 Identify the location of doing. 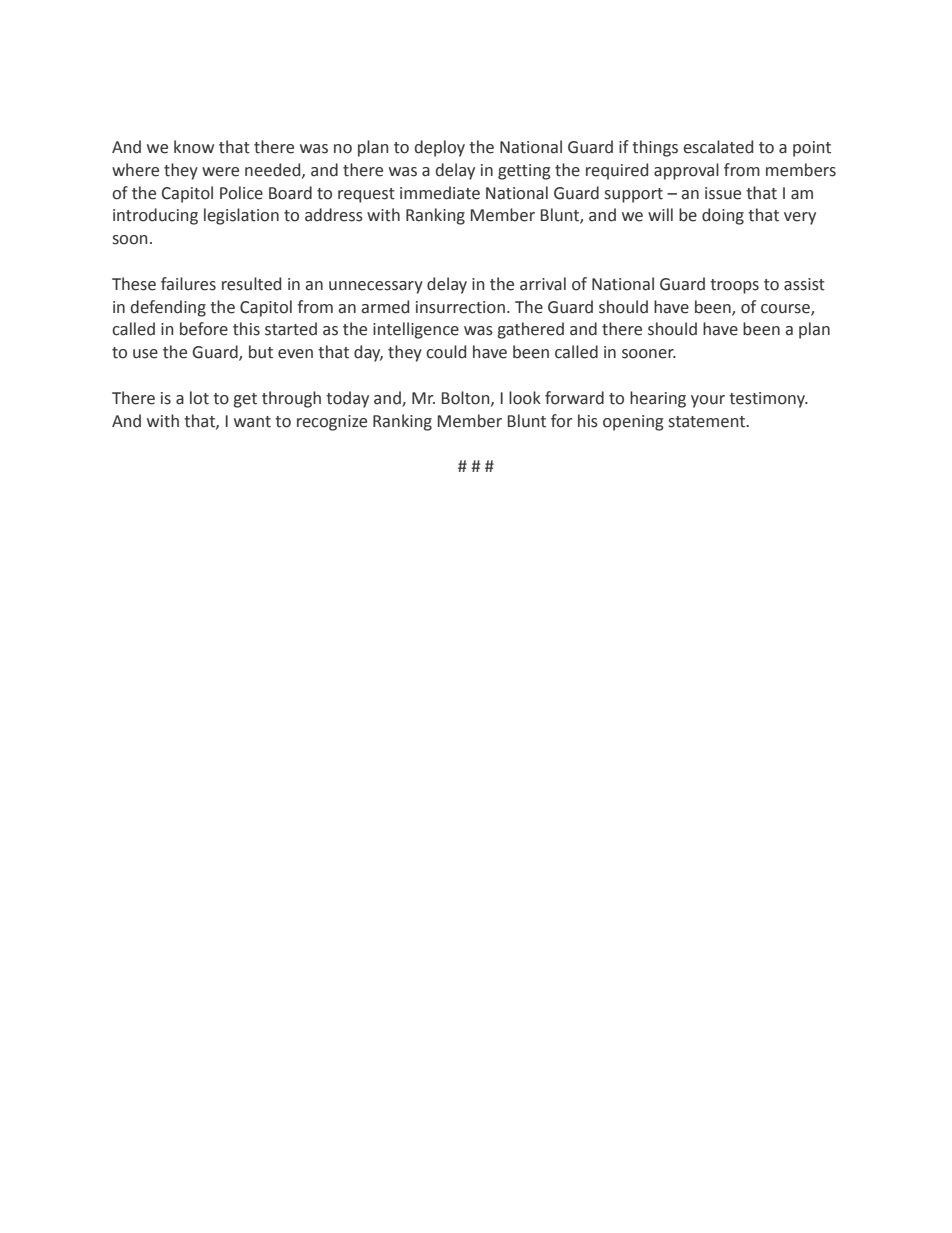
(723, 216).
